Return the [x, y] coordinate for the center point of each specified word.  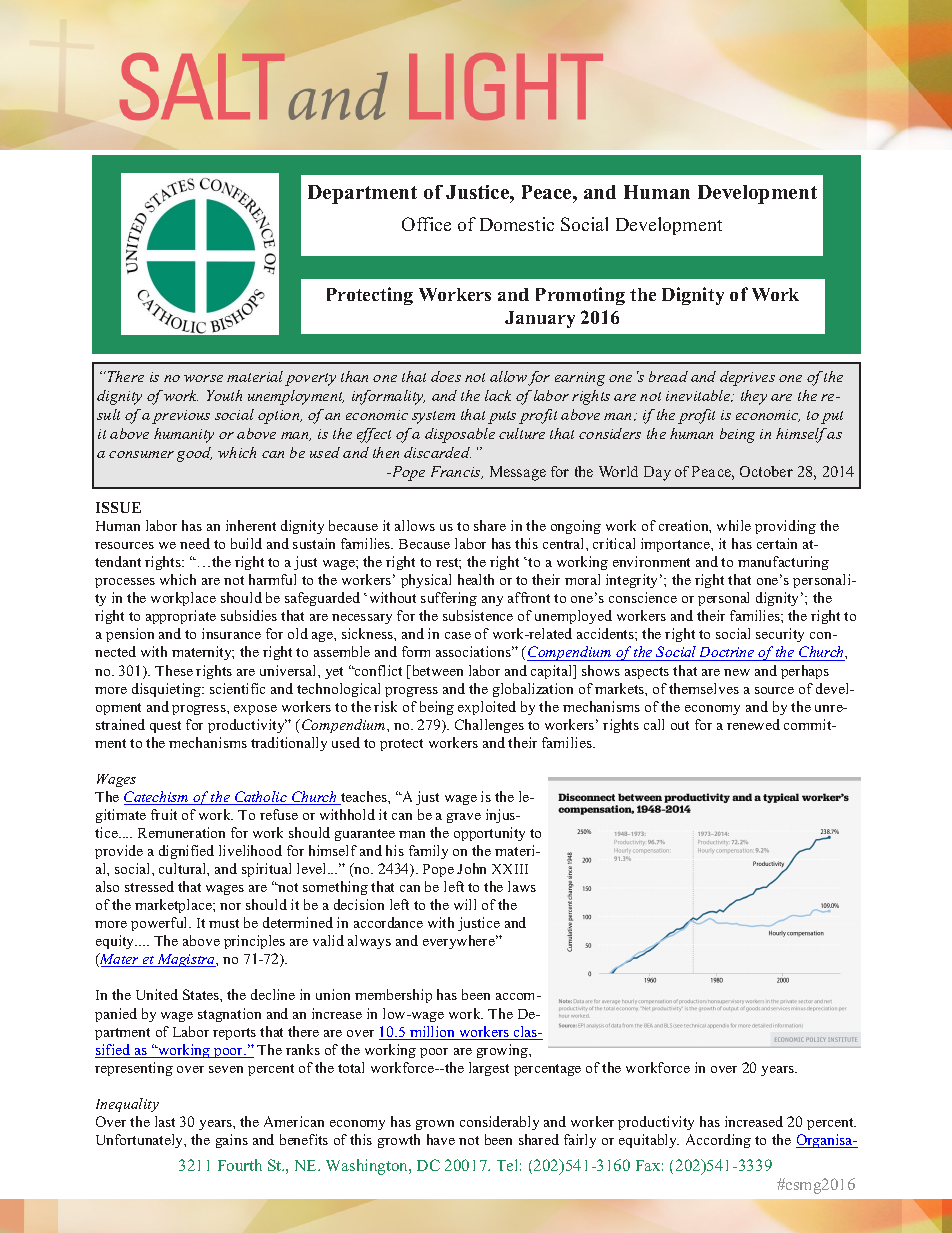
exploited [487, 708]
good [194, 454]
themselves [704, 688]
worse [203, 378]
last [165, 1121]
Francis [457, 472]
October [766, 471]
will [465, 904]
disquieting [168, 690]
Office [426, 224]
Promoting [580, 296]
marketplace [174, 906]
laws [522, 886]
